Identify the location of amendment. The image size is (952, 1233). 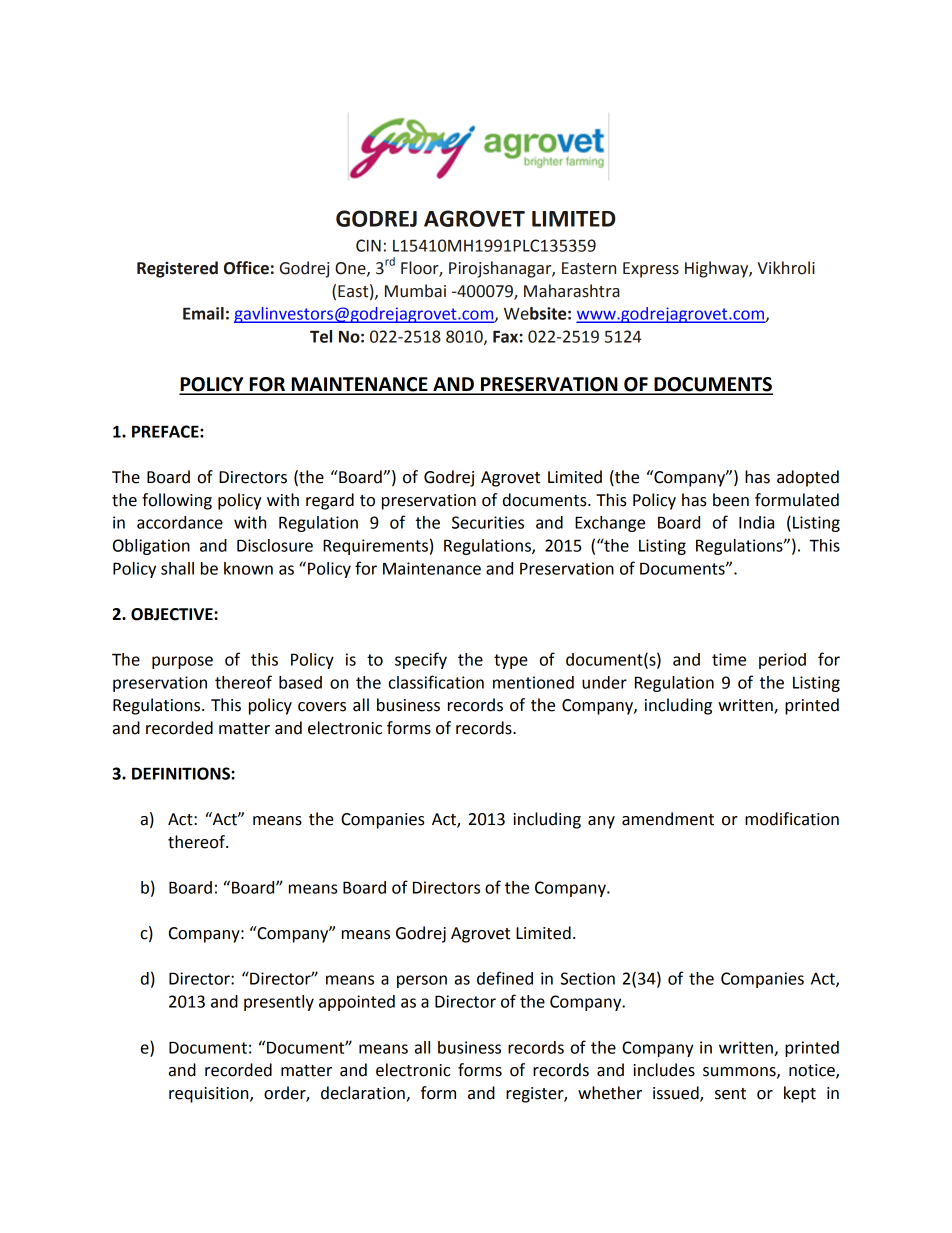
(668, 819).
